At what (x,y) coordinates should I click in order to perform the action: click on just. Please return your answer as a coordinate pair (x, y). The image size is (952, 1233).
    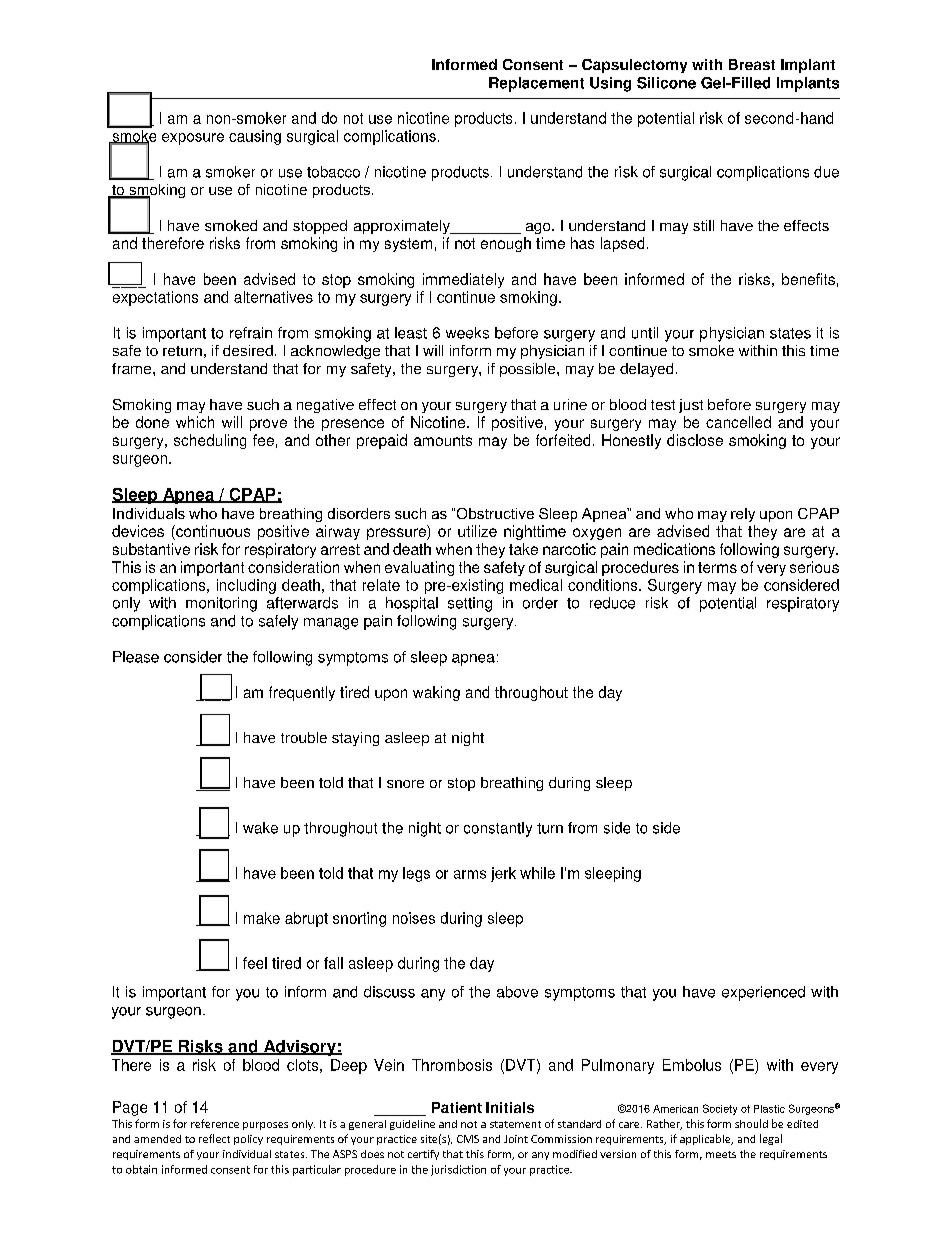
    Looking at the image, I should click on (691, 406).
